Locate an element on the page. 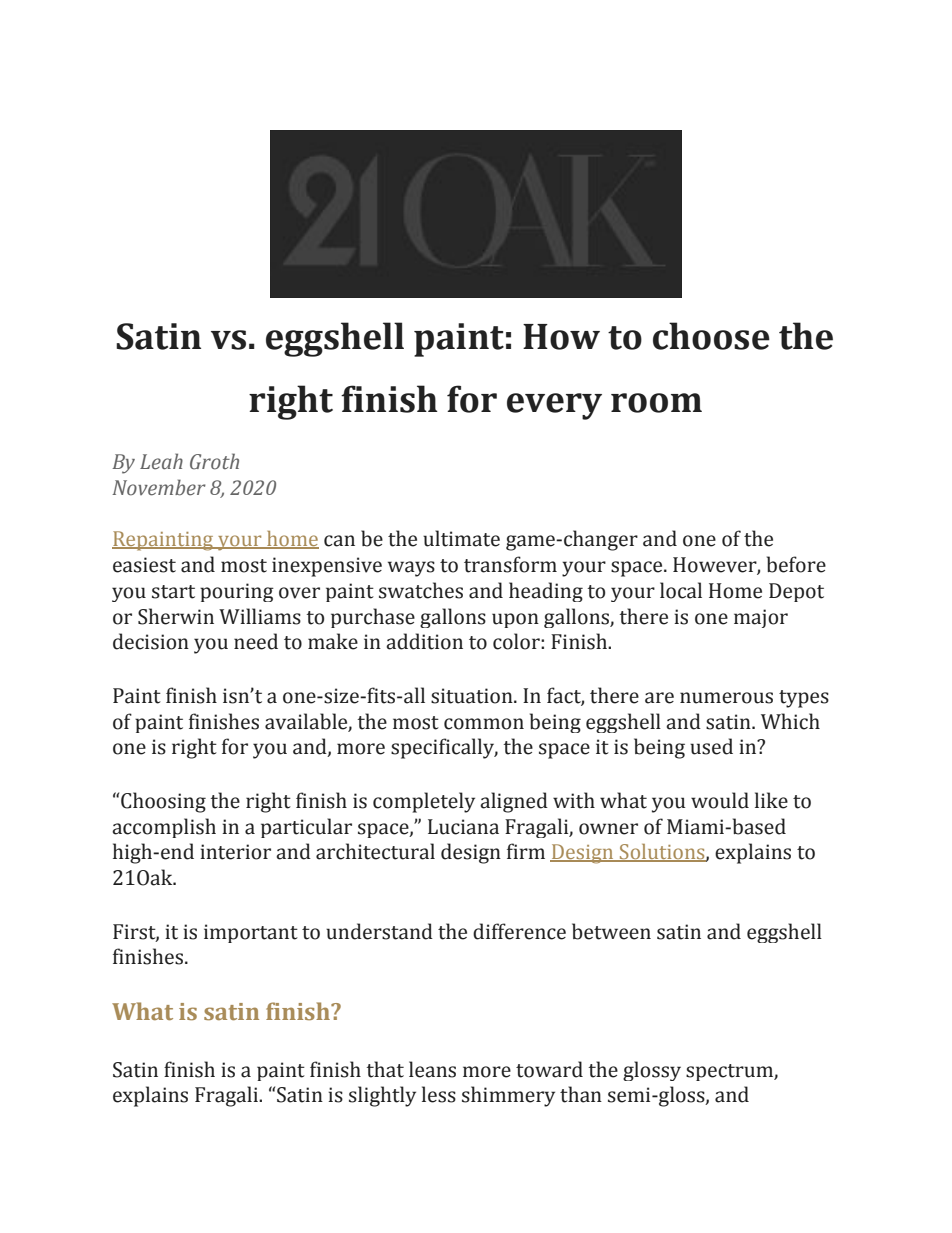  than is located at coordinates (581, 1094).
